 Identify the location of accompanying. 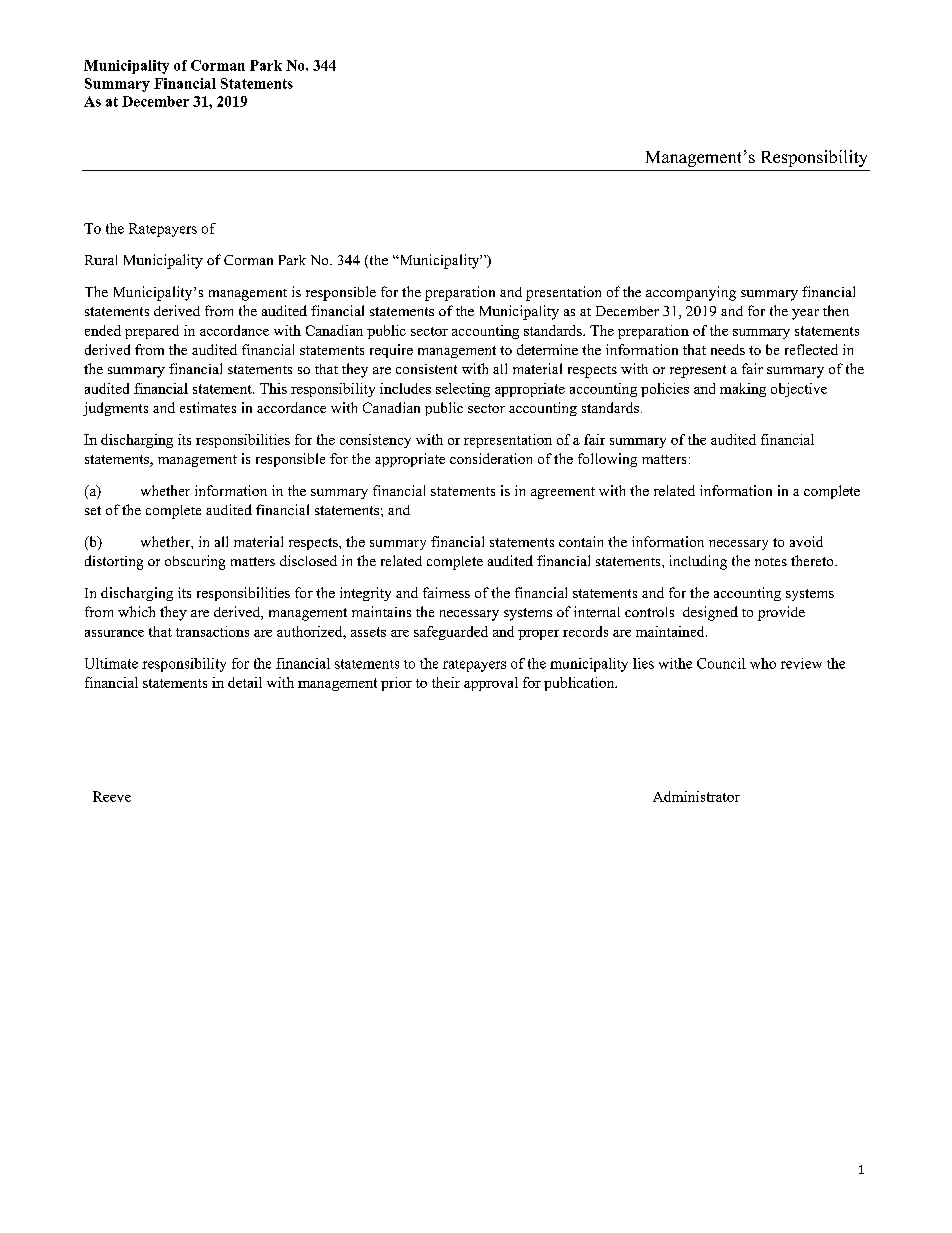
(691, 293).
